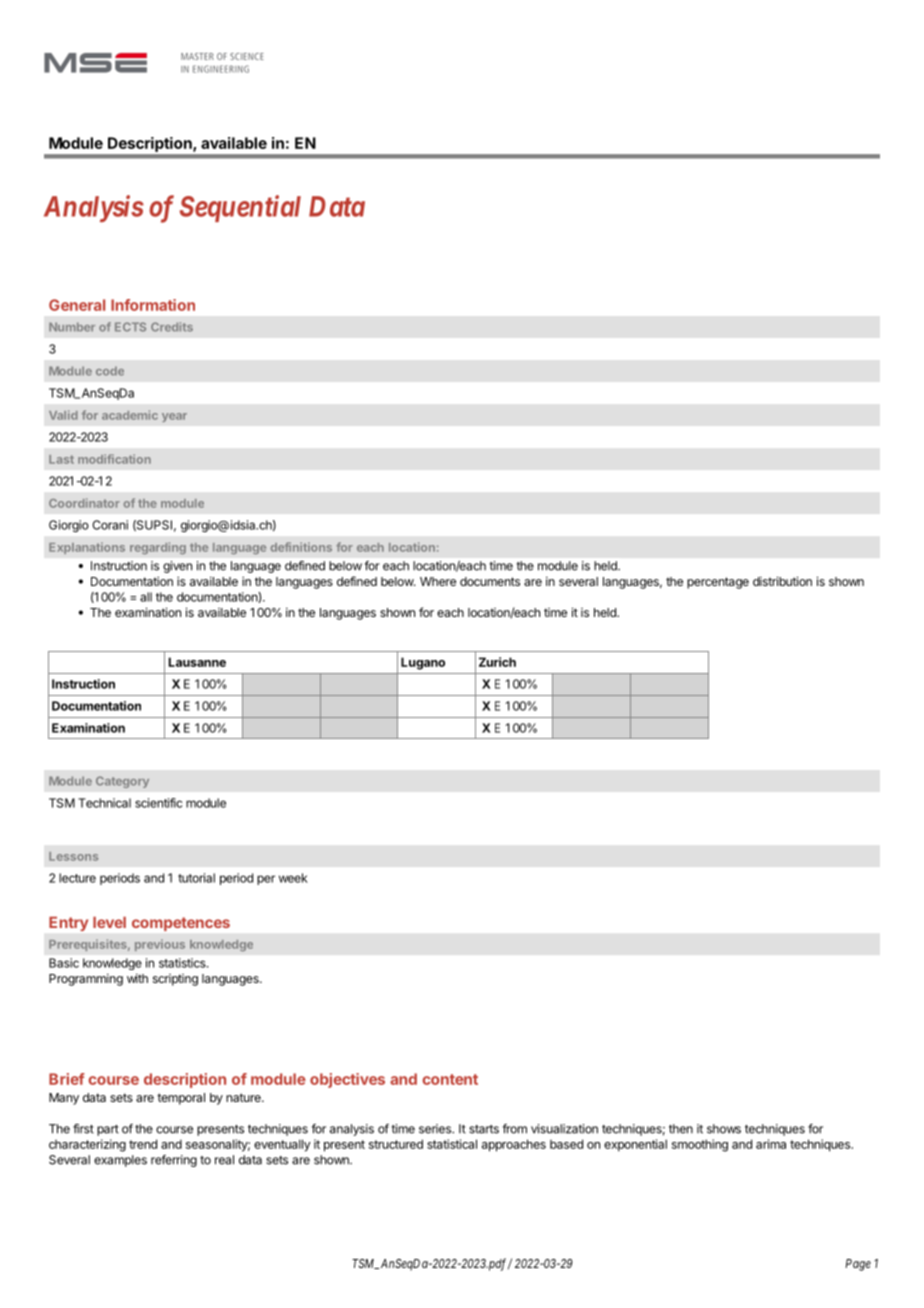  What do you see at coordinates (293, 878) in the screenshot?
I see `week` at bounding box center [293, 878].
